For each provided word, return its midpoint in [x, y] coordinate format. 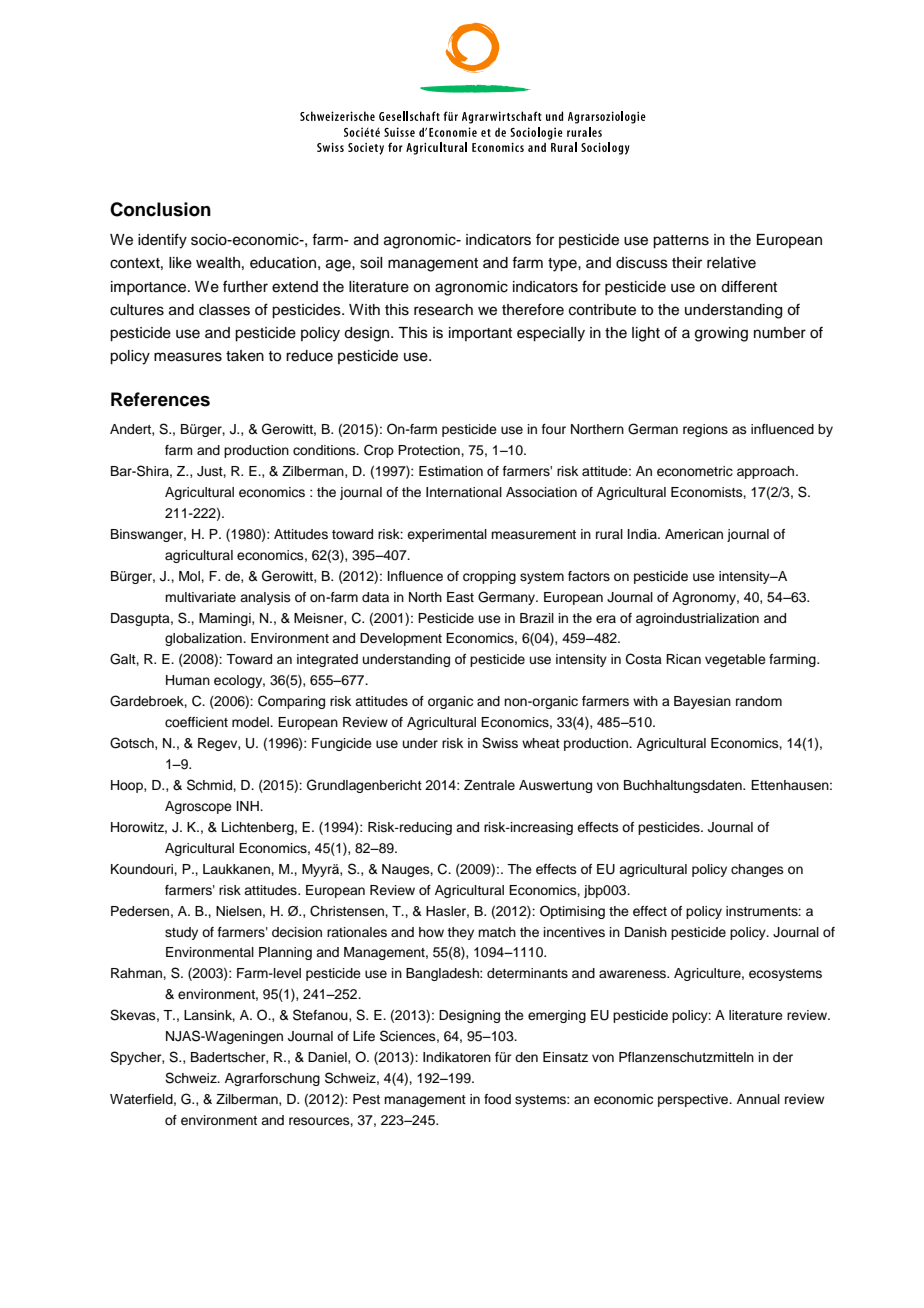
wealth [218, 263]
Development [401, 639]
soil [371, 263]
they [460, 933]
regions [705, 430]
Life [364, 1036]
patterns [681, 242]
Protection [430, 450]
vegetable [735, 660]
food [497, 1099]
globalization [204, 639]
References [160, 399]
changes [757, 870]
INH [249, 806]
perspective [694, 1100]
